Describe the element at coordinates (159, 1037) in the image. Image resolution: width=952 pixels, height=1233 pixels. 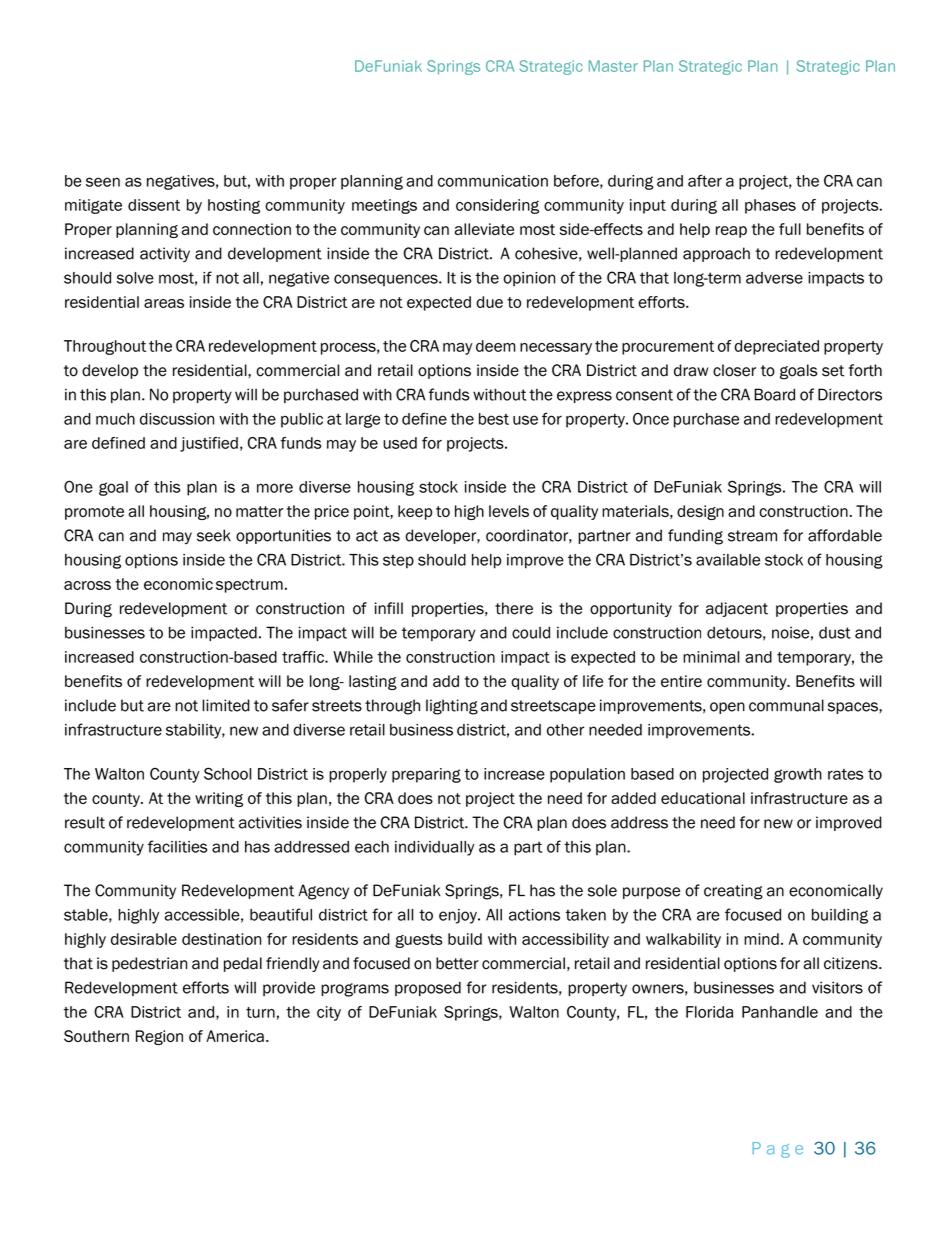
I see `Region` at that location.
